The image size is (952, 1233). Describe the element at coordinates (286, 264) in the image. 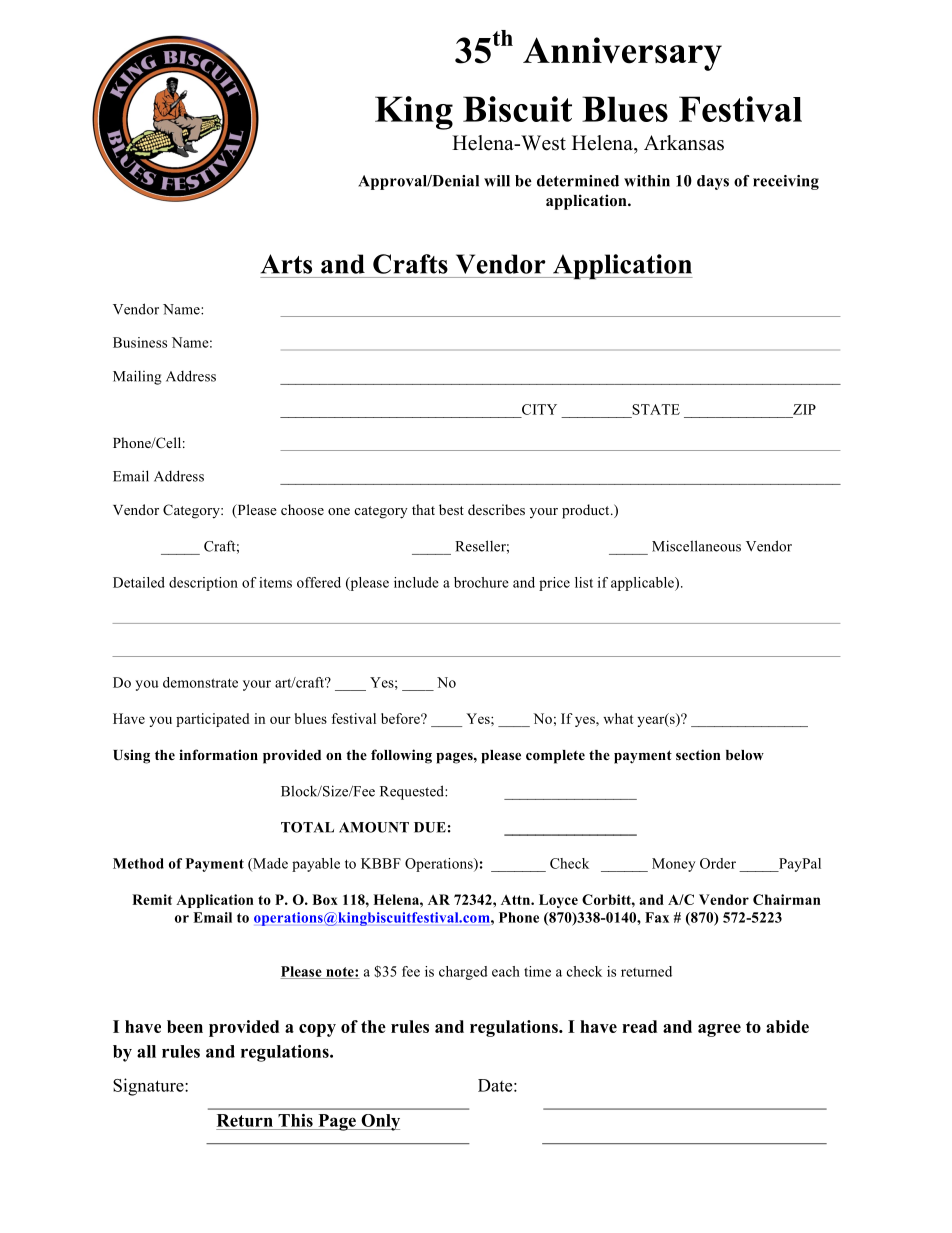

I see `Arts` at that location.
